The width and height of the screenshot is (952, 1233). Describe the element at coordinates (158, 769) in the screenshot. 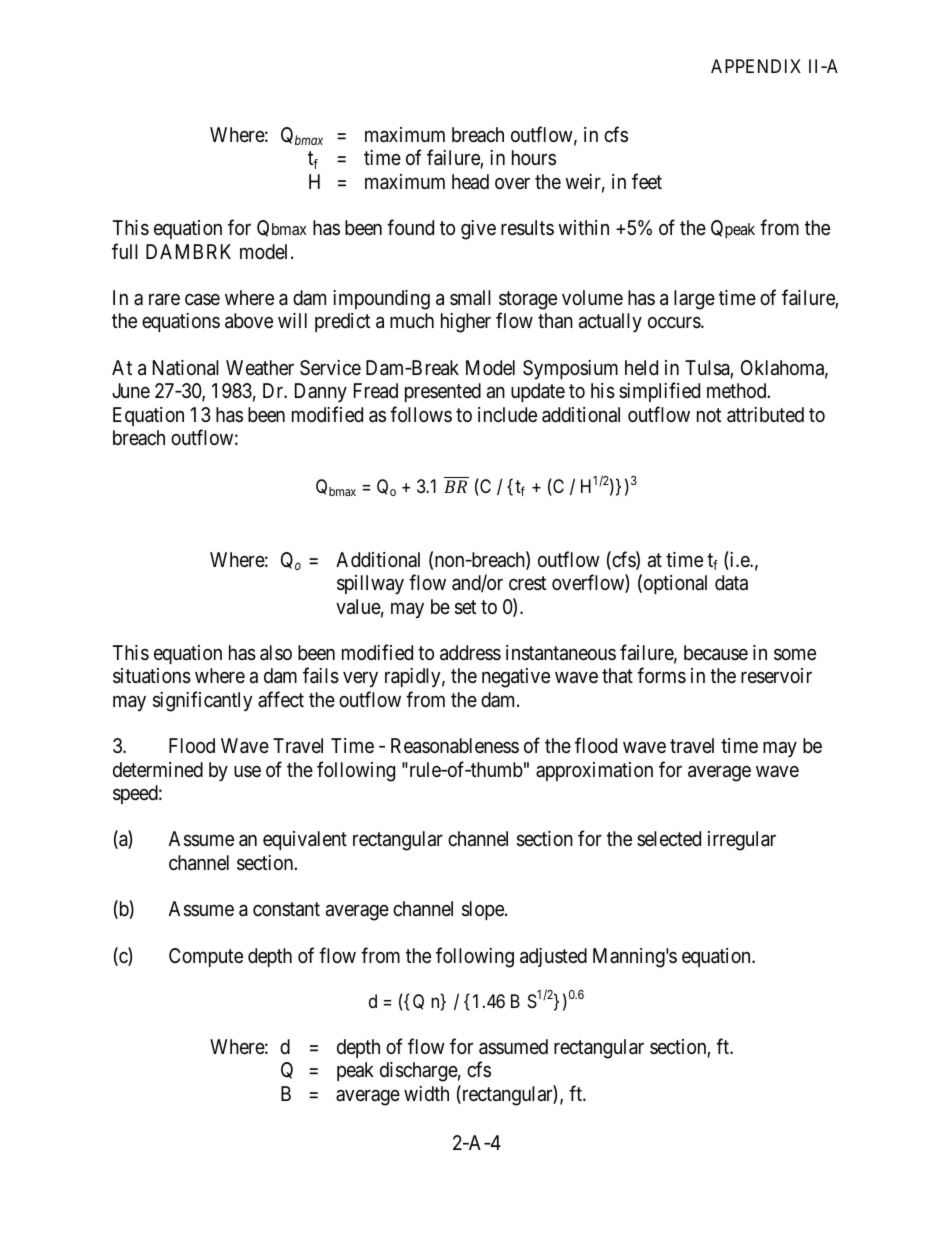

I see `determined` at that location.
